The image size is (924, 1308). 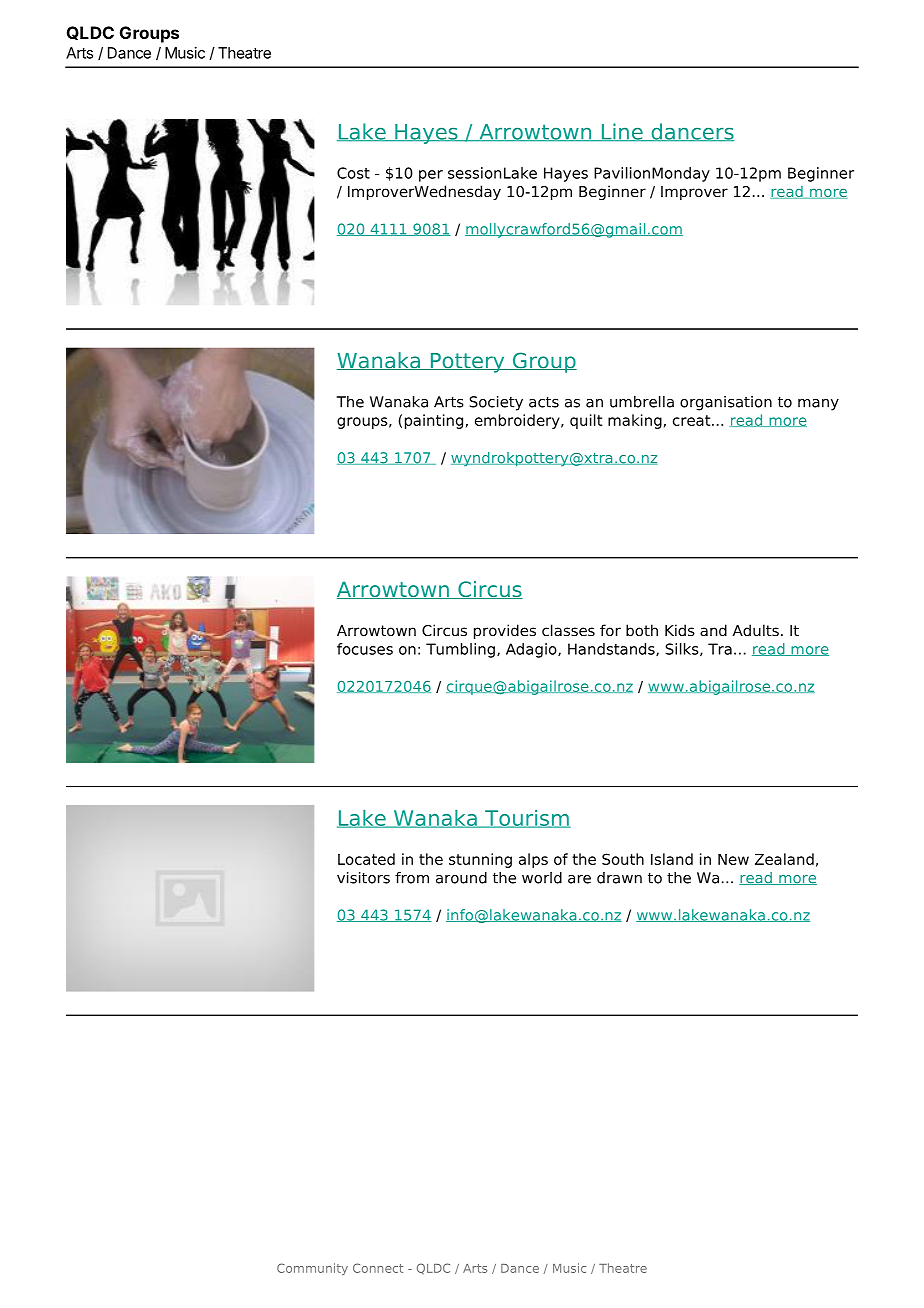 I want to click on Connect, so click(x=378, y=1268).
